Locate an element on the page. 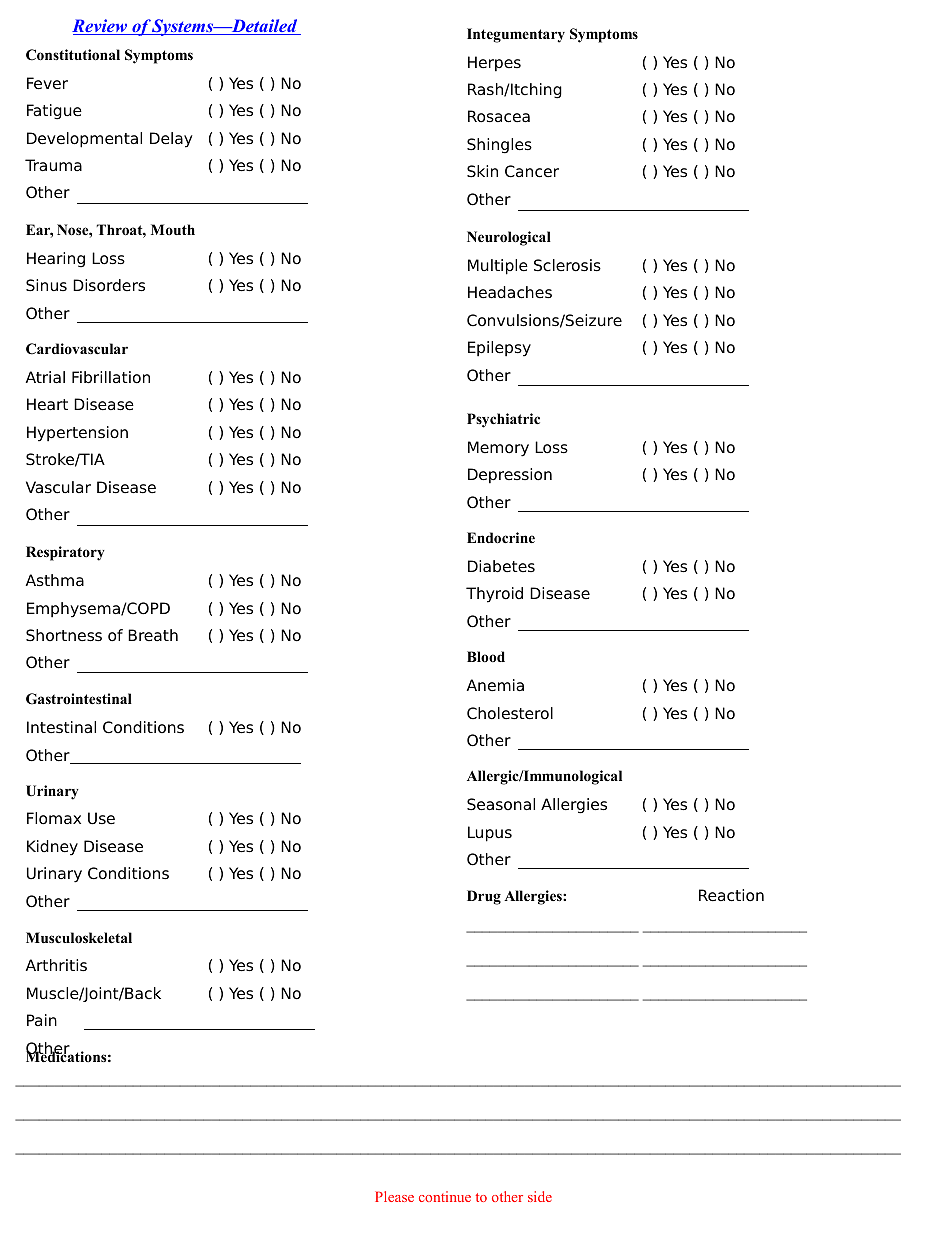 The width and height of the image is (952, 1233). Integumentary is located at coordinates (516, 35).
